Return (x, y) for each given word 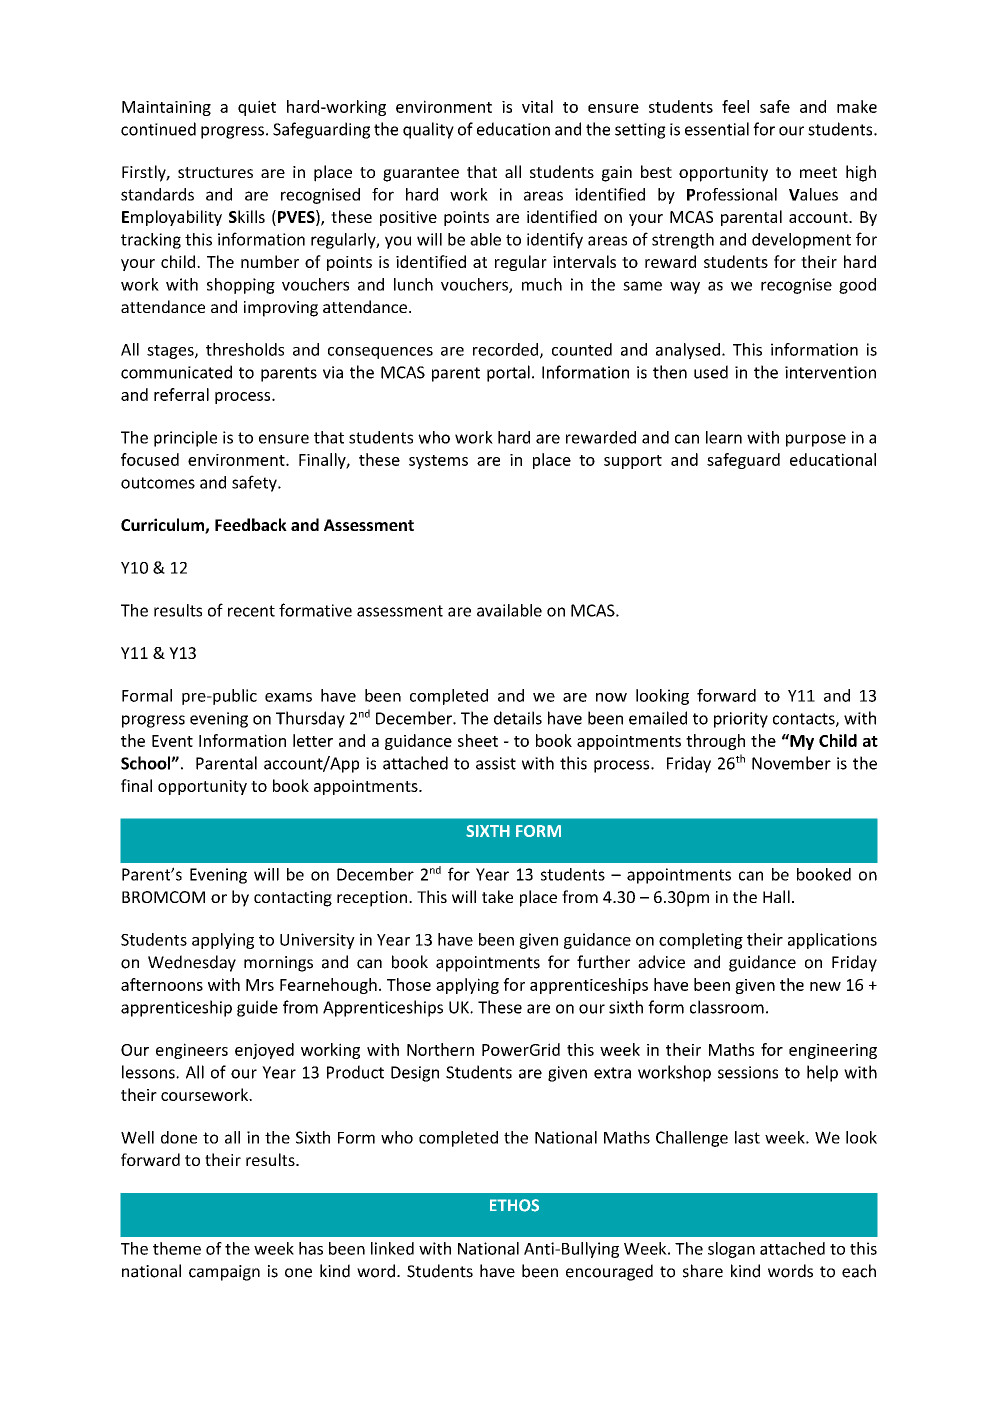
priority (741, 720)
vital (537, 106)
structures (215, 172)
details (518, 718)
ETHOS (514, 1205)
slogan (731, 1250)
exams (288, 697)
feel (735, 106)
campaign (224, 1273)
